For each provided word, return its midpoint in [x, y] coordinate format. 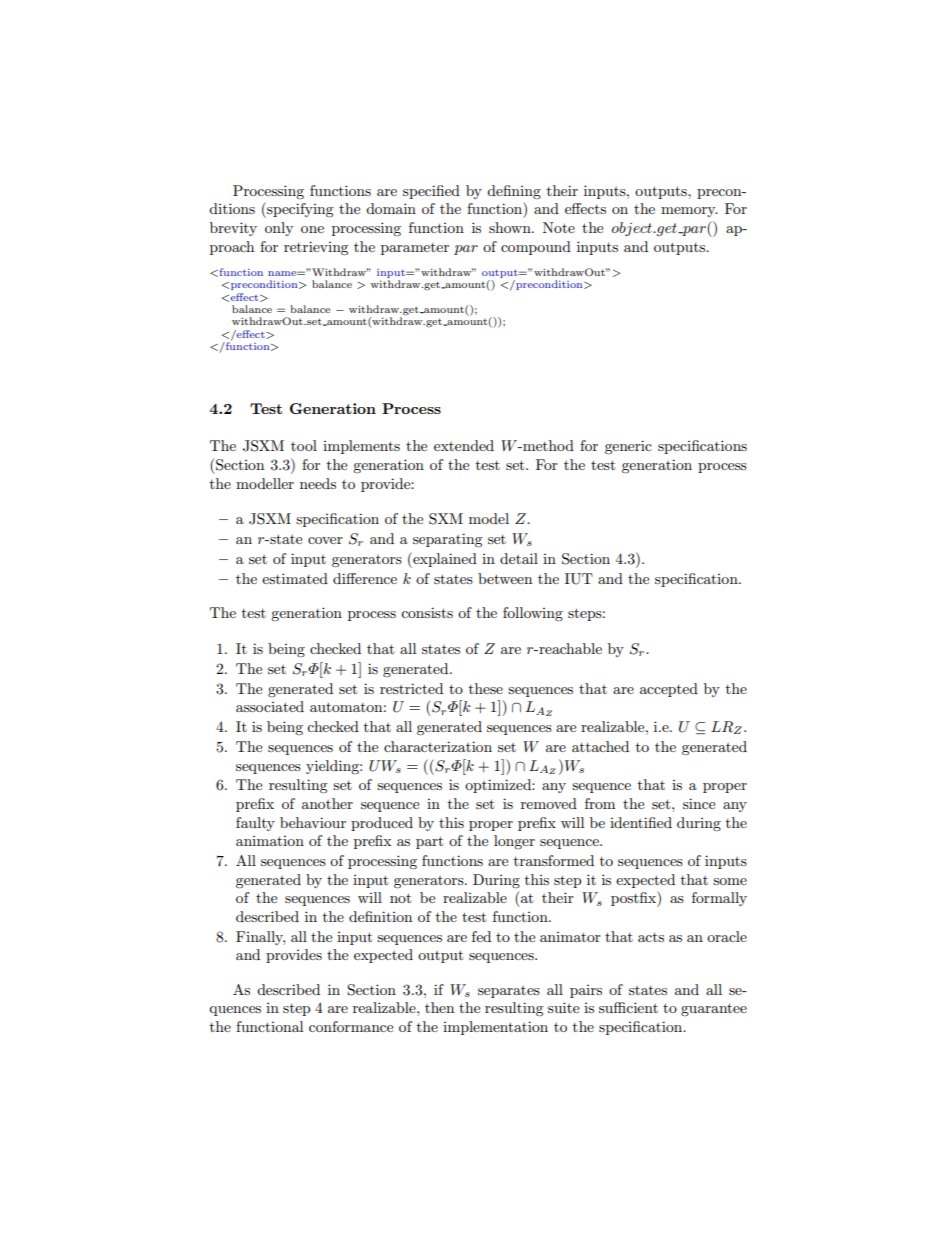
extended [464, 445]
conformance [351, 1026]
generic [628, 447]
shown [511, 227]
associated [270, 706]
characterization [438, 746]
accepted [669, 690]
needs [318, 483]
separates [509, 992]
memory [689, 212]
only [279, 229]
